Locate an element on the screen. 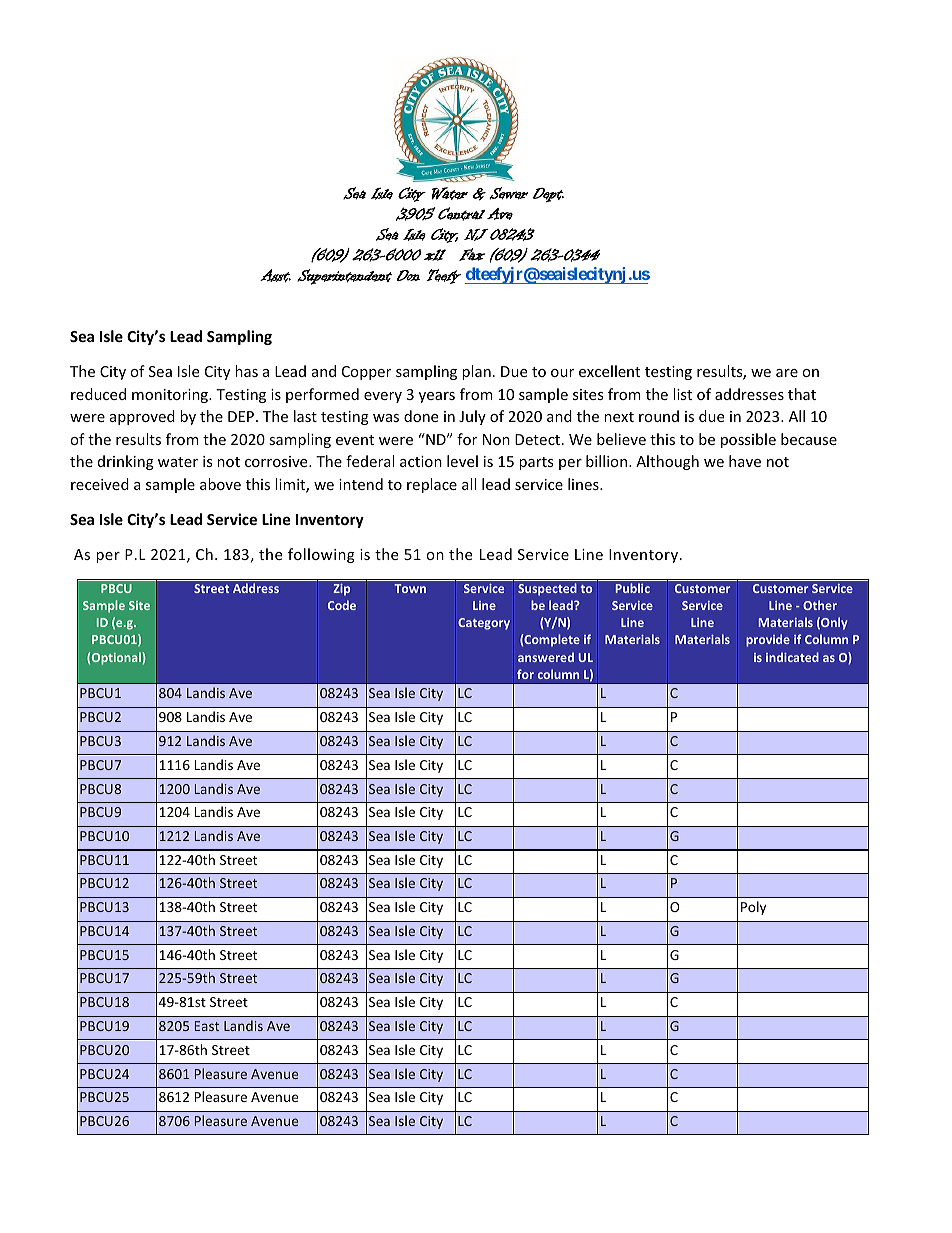 This screenshot has width=952, height=1233. indicated is located at coordinates (792, 657).
